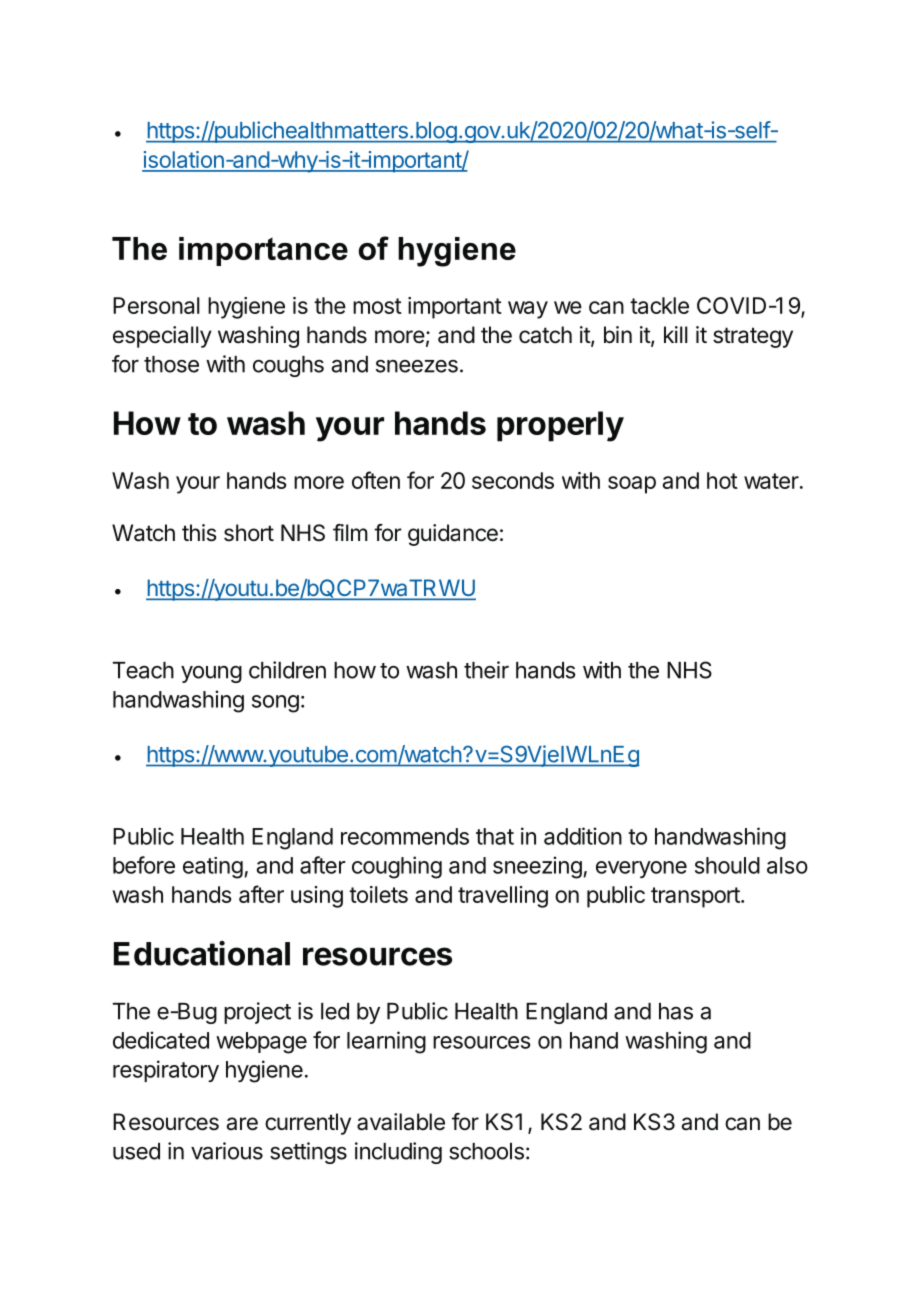 The height and width of the image is (1308, 924). I want to click on way, so click(528, 310).
